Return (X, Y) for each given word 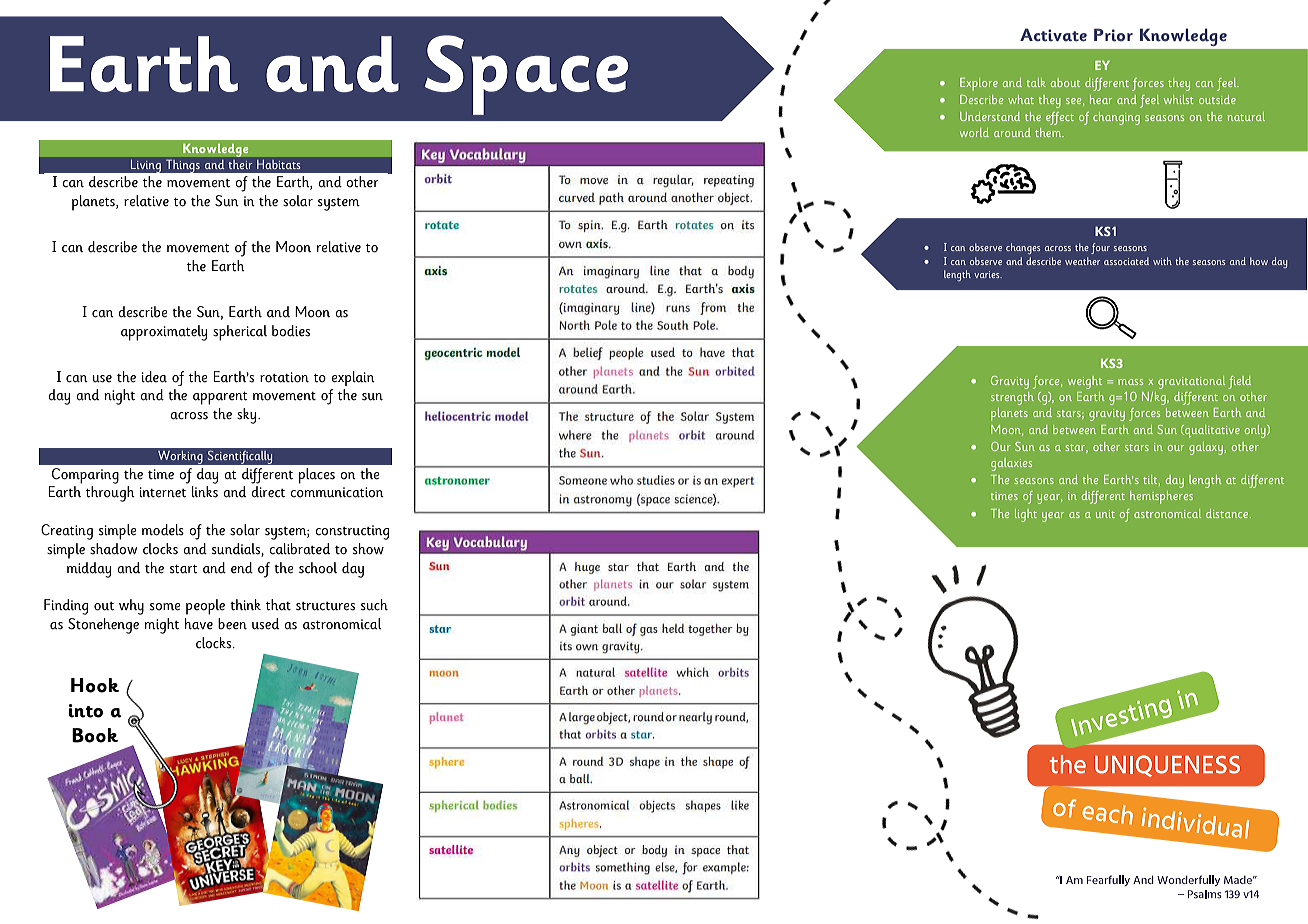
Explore (979, 84)
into (86, 711)
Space (526, 75)
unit (1105, 514)
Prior (1113, 35)
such (374, 605)
